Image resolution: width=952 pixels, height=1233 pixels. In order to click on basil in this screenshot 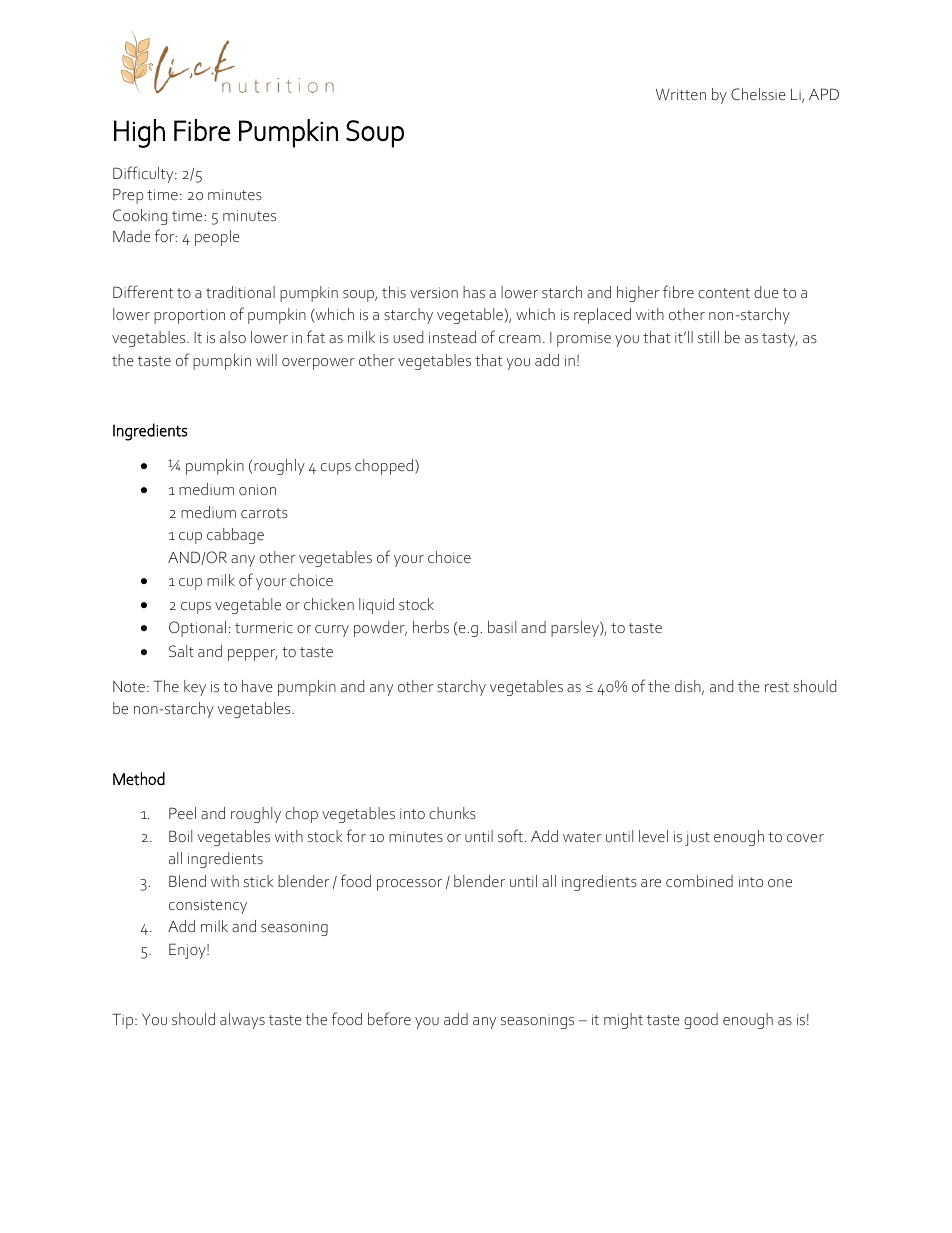, I will do `click(502, 627)`.
